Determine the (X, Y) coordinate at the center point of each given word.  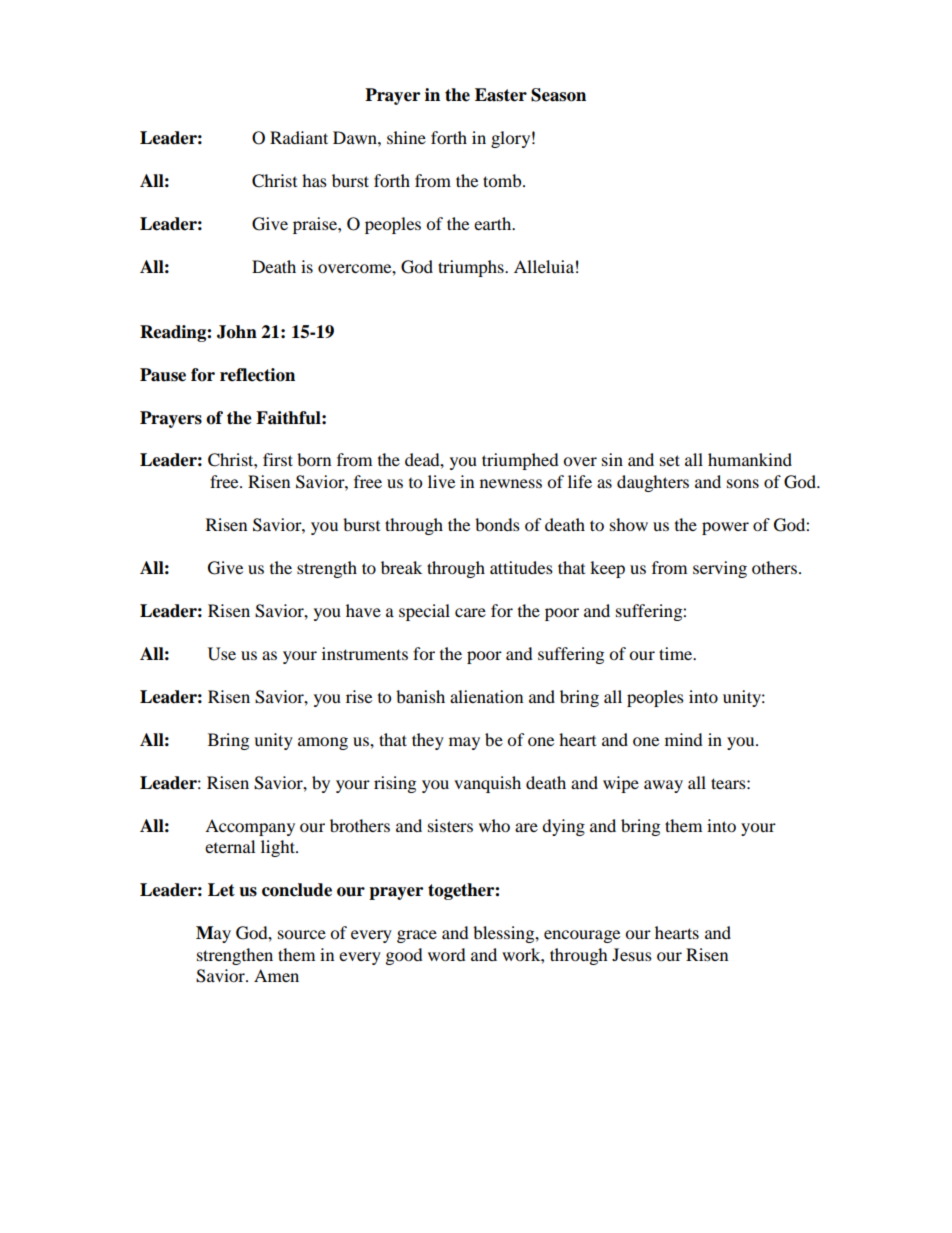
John (237, 332)
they (428, 741)
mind (684, 739)
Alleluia (544, 266)
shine (406, 137)
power (725, 528)
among (323, 743)
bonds (497, 524)
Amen (276, 975)
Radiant (299, 137)
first (278, 459)
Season (558, 95)
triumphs (472, 268)
